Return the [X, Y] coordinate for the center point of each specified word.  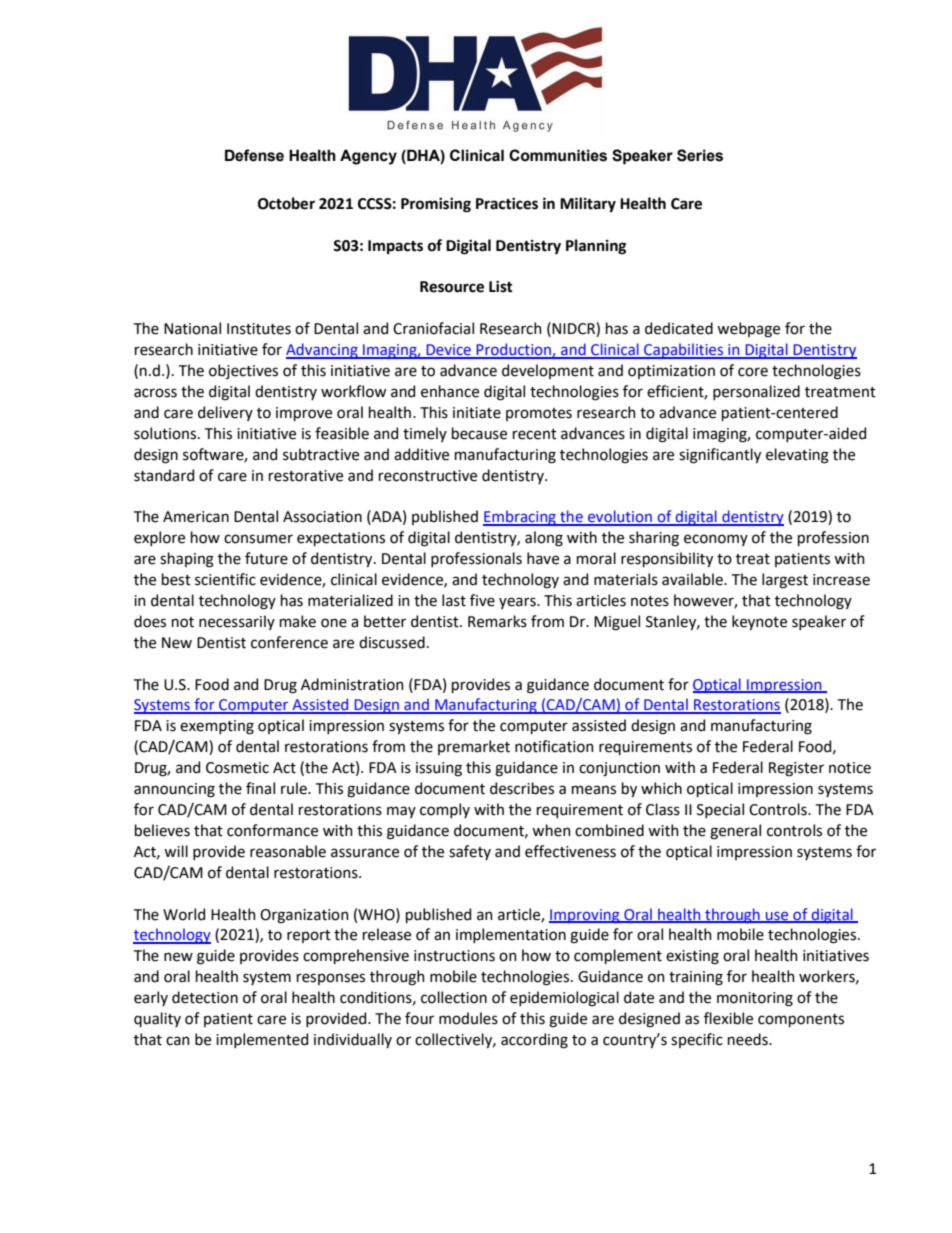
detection [205, 997]
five [482, 600]
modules [468, 1018]
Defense [254, 155]
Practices [507, 204]
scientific [225, 579]
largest [785, 581]
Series [700, 155]
